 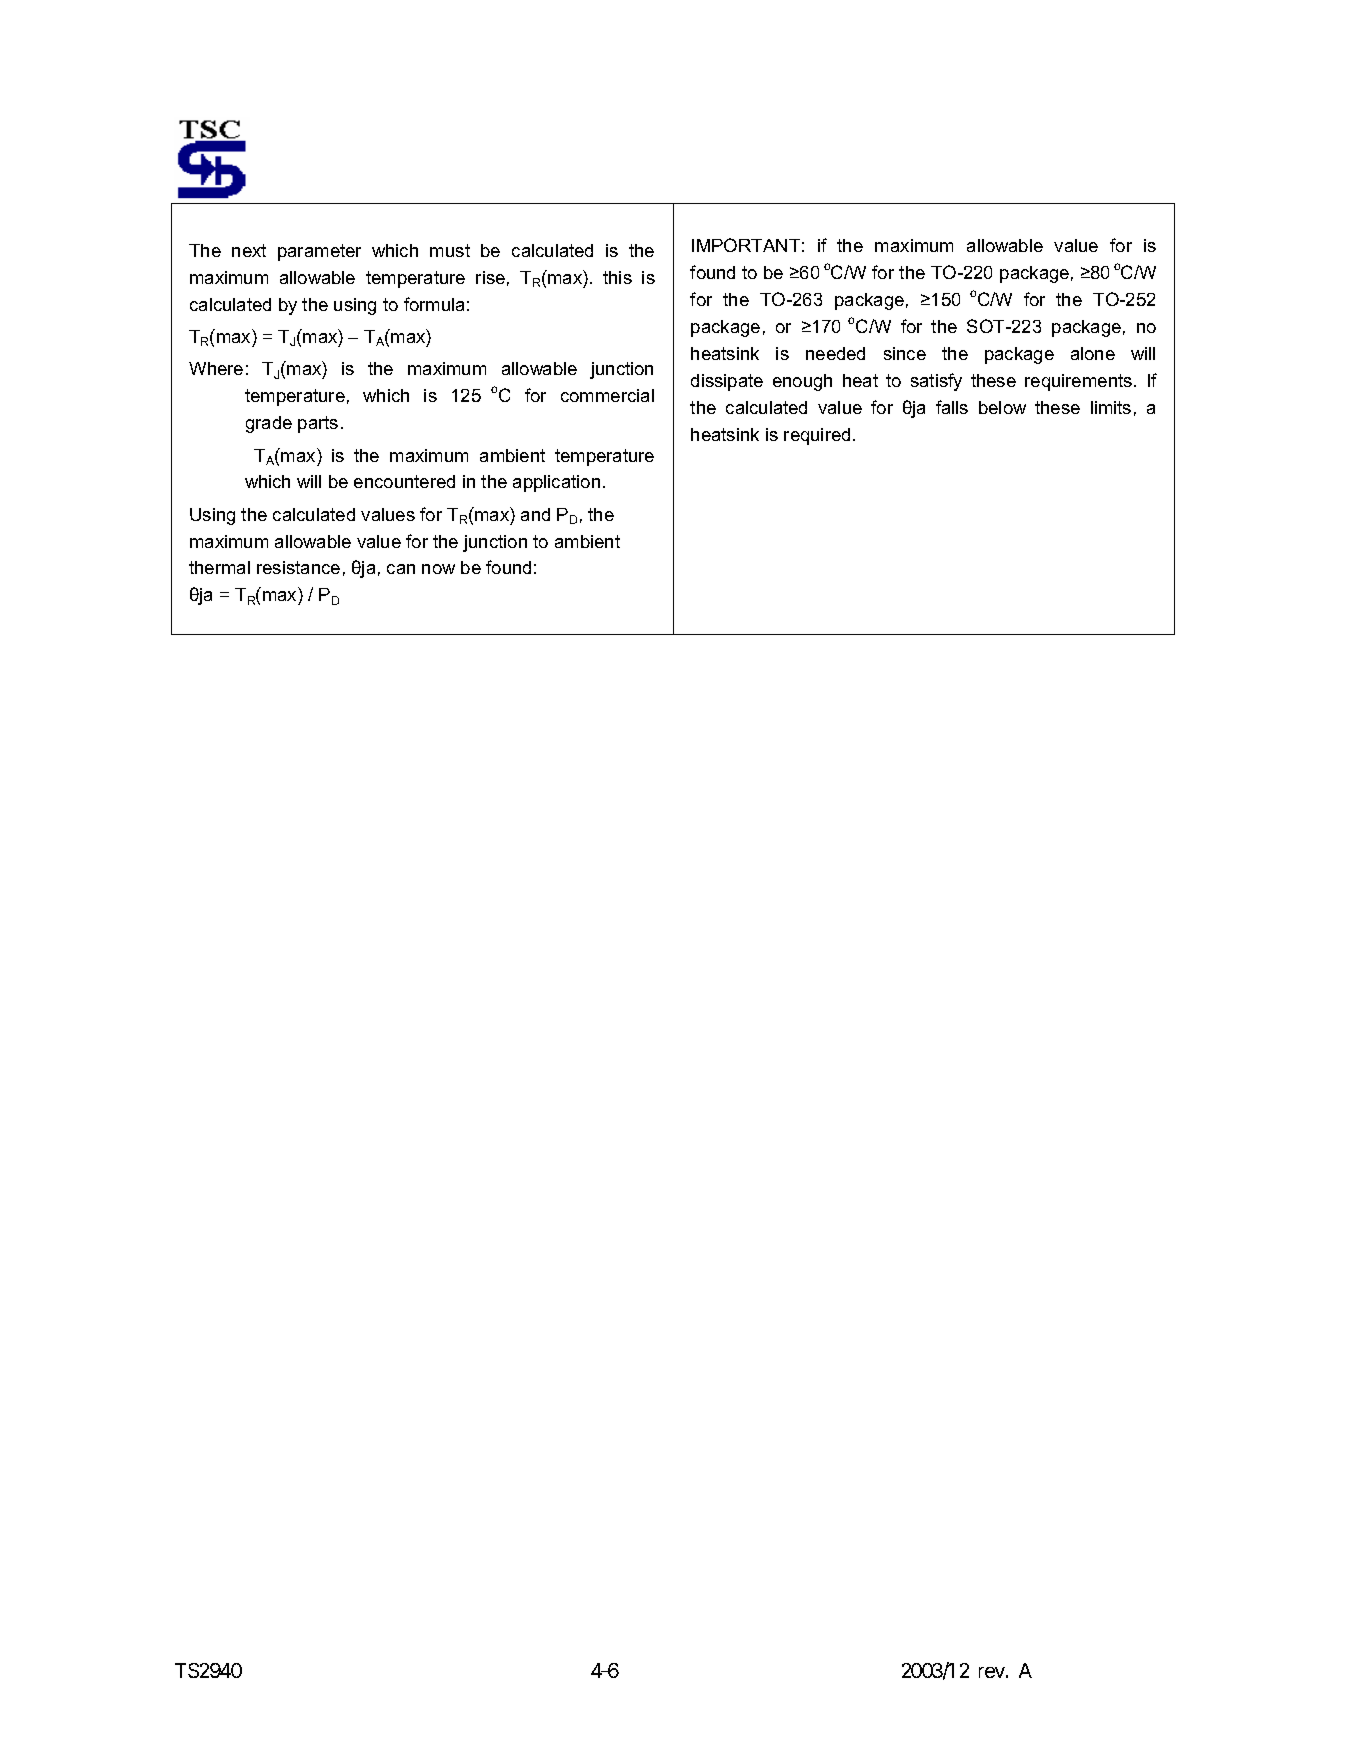 What do you see at coordinates (1093, 353) in the screenshot?
I see `alone` at bounding box center [1093, 353].
